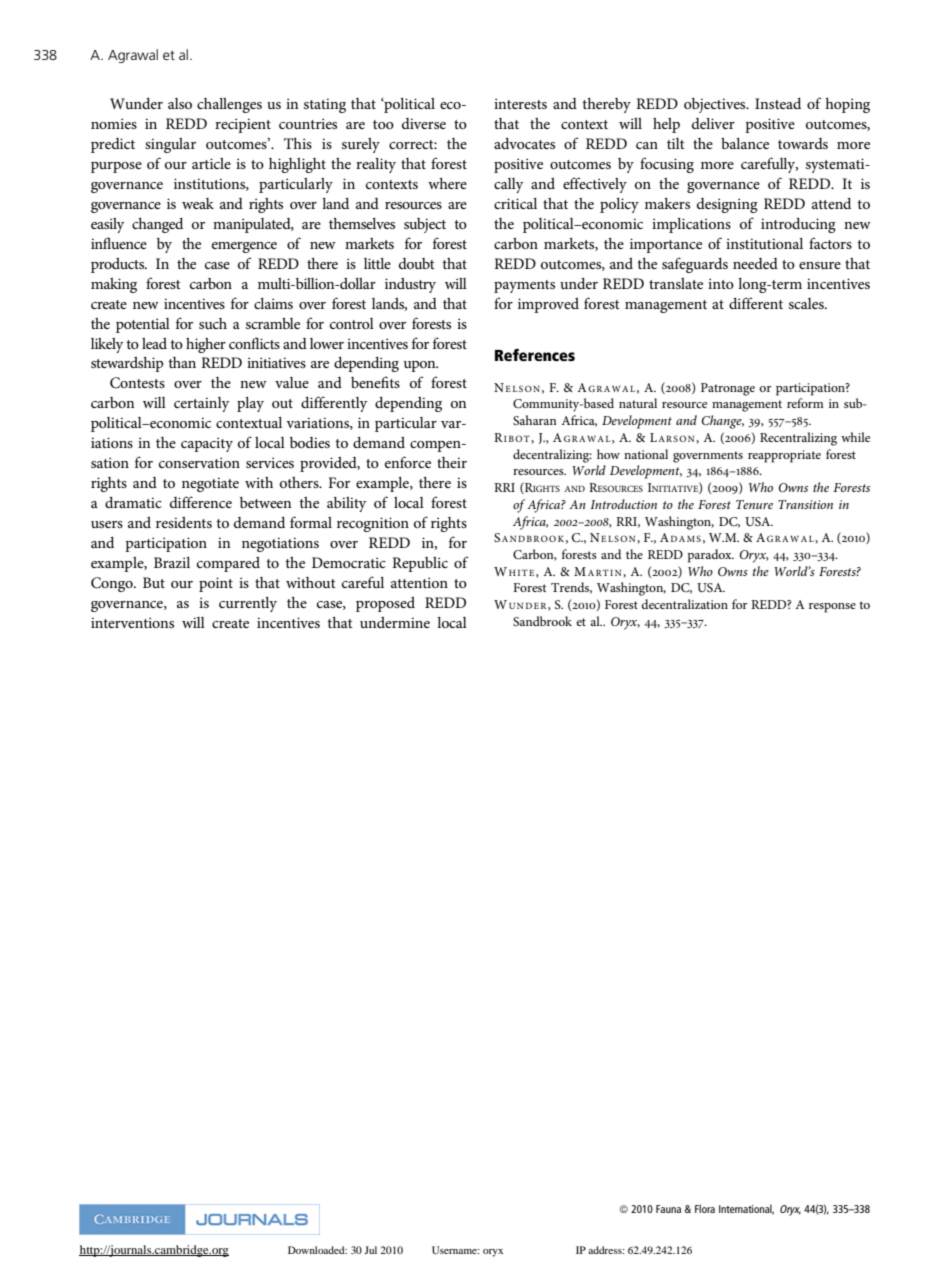 This screenshot has height=1270, width=952. Describe the element at coordinates (170, 145) in the screenshot. I see `singular` at that location.
